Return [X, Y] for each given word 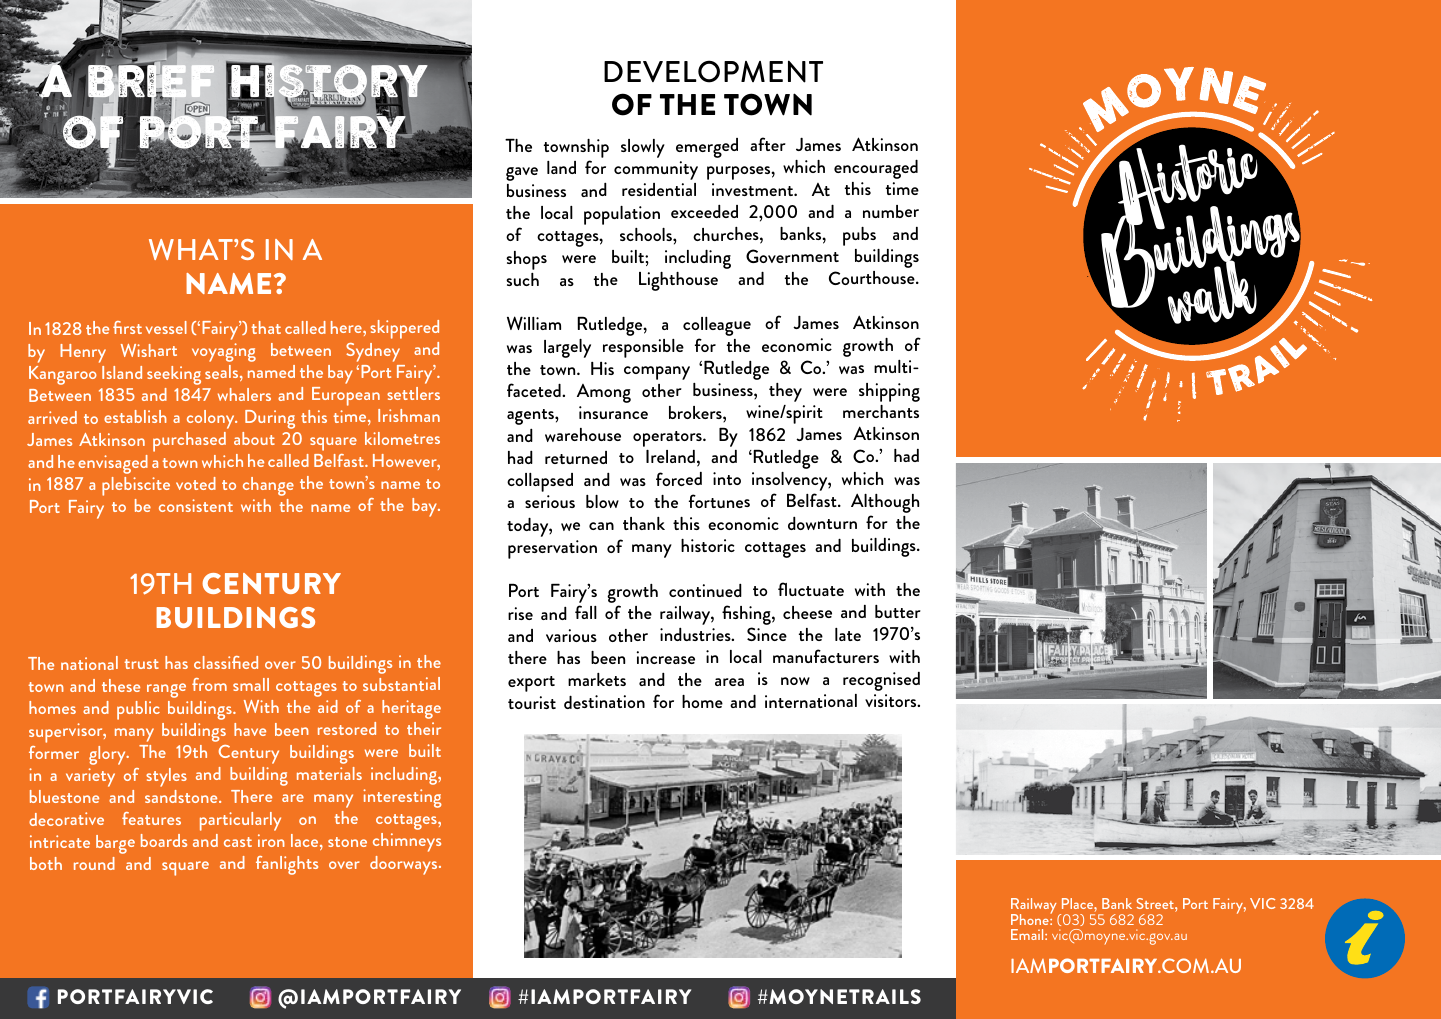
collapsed [540, 482]
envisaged [113, 464]
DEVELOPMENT [713, 71]
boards [164, 840]
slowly [643, 148]
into [727, 478]
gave [522, 174]
